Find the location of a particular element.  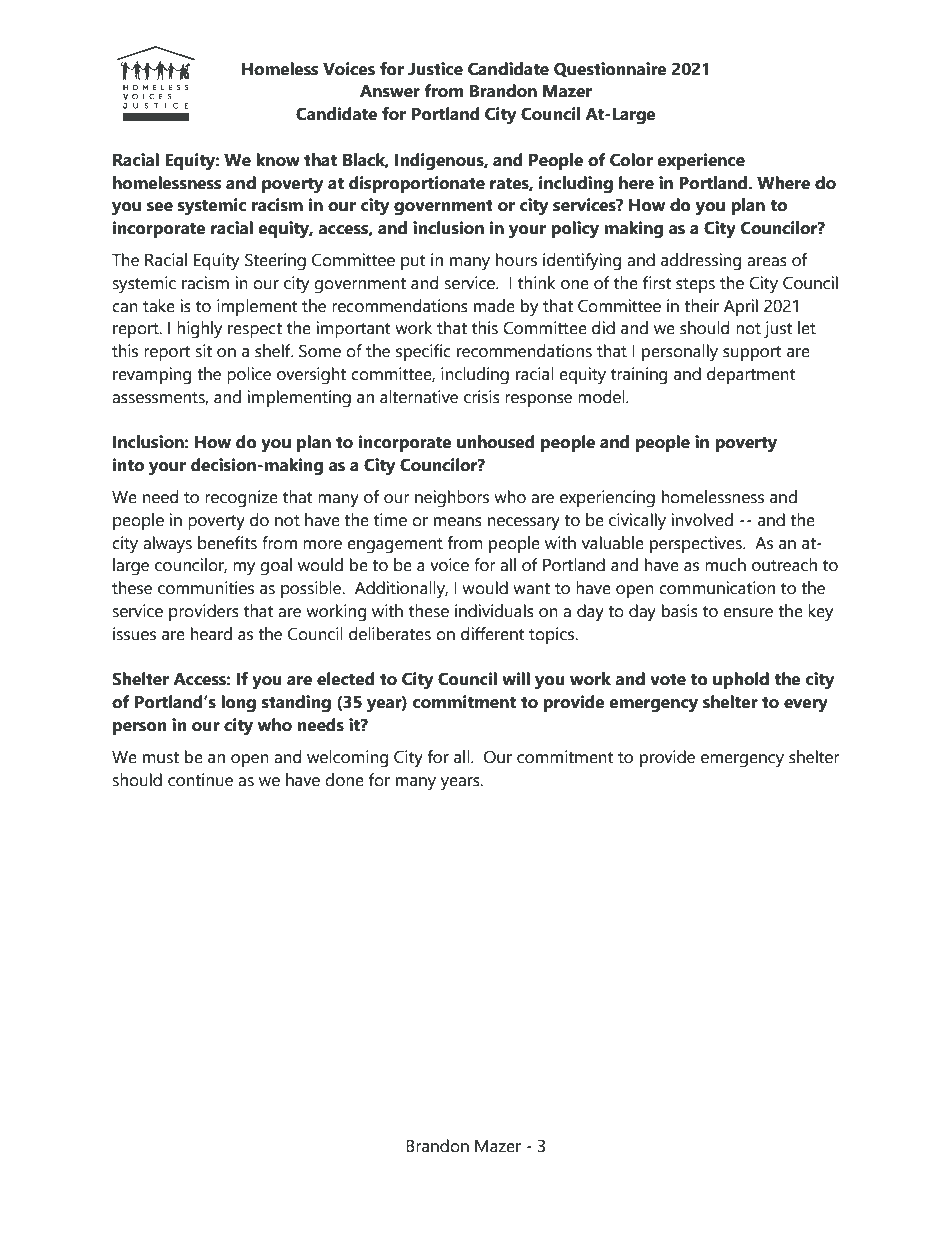

know is located at coordinates (278, 160).
